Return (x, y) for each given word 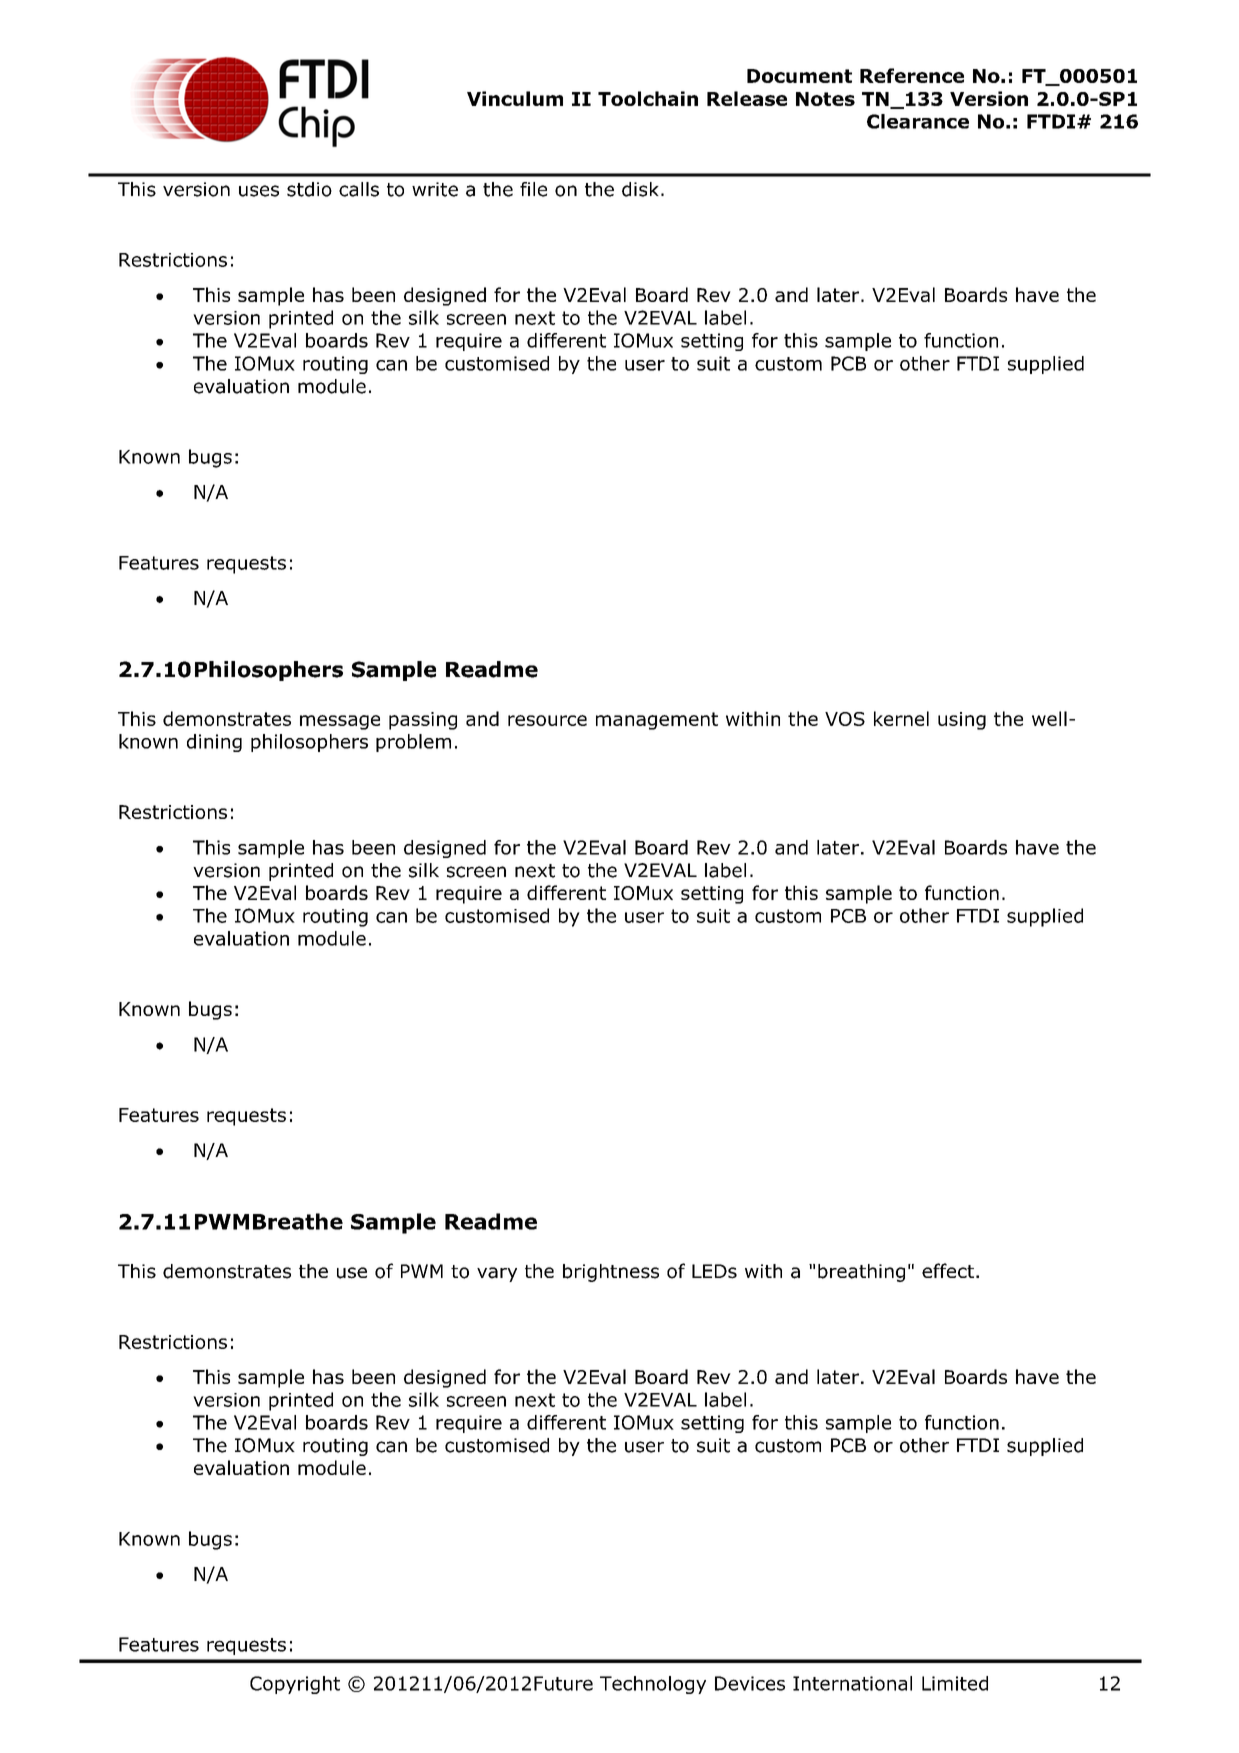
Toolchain (648, 98)
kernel (901, 718)
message (340, 722)
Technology (653, 1685)
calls (359, 189)
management (657, 721)
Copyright (295, 1685)
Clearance (918, 121)
